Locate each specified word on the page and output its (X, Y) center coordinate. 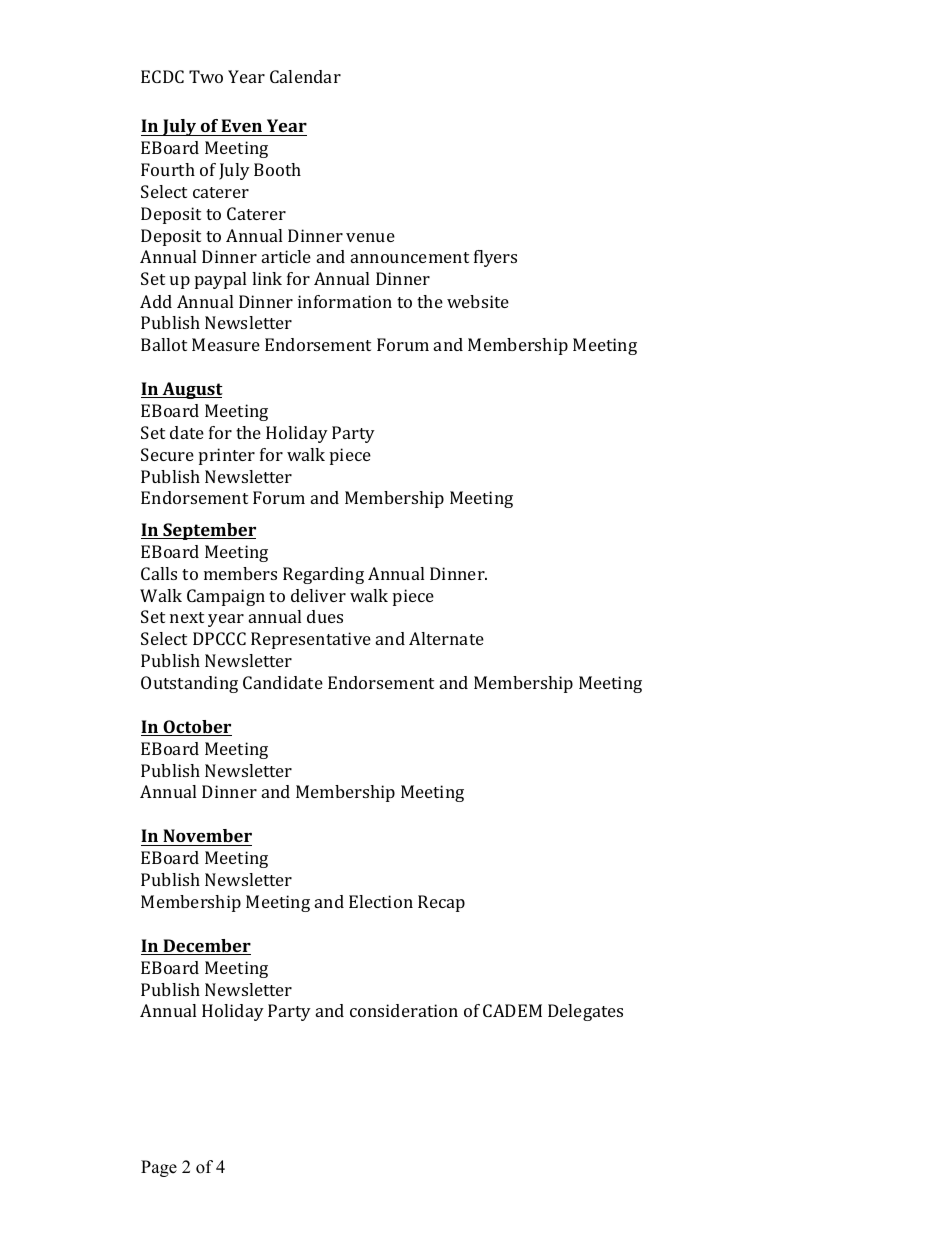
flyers (495, 258)
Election (381, 901)
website (478, 301)
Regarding (323, 575)
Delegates (585, 1012)
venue (370, 237)
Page (159, 1168)
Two (206, 76)
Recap (441, 903)
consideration (404, 1010)
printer (227, 456)
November (207, 835)
